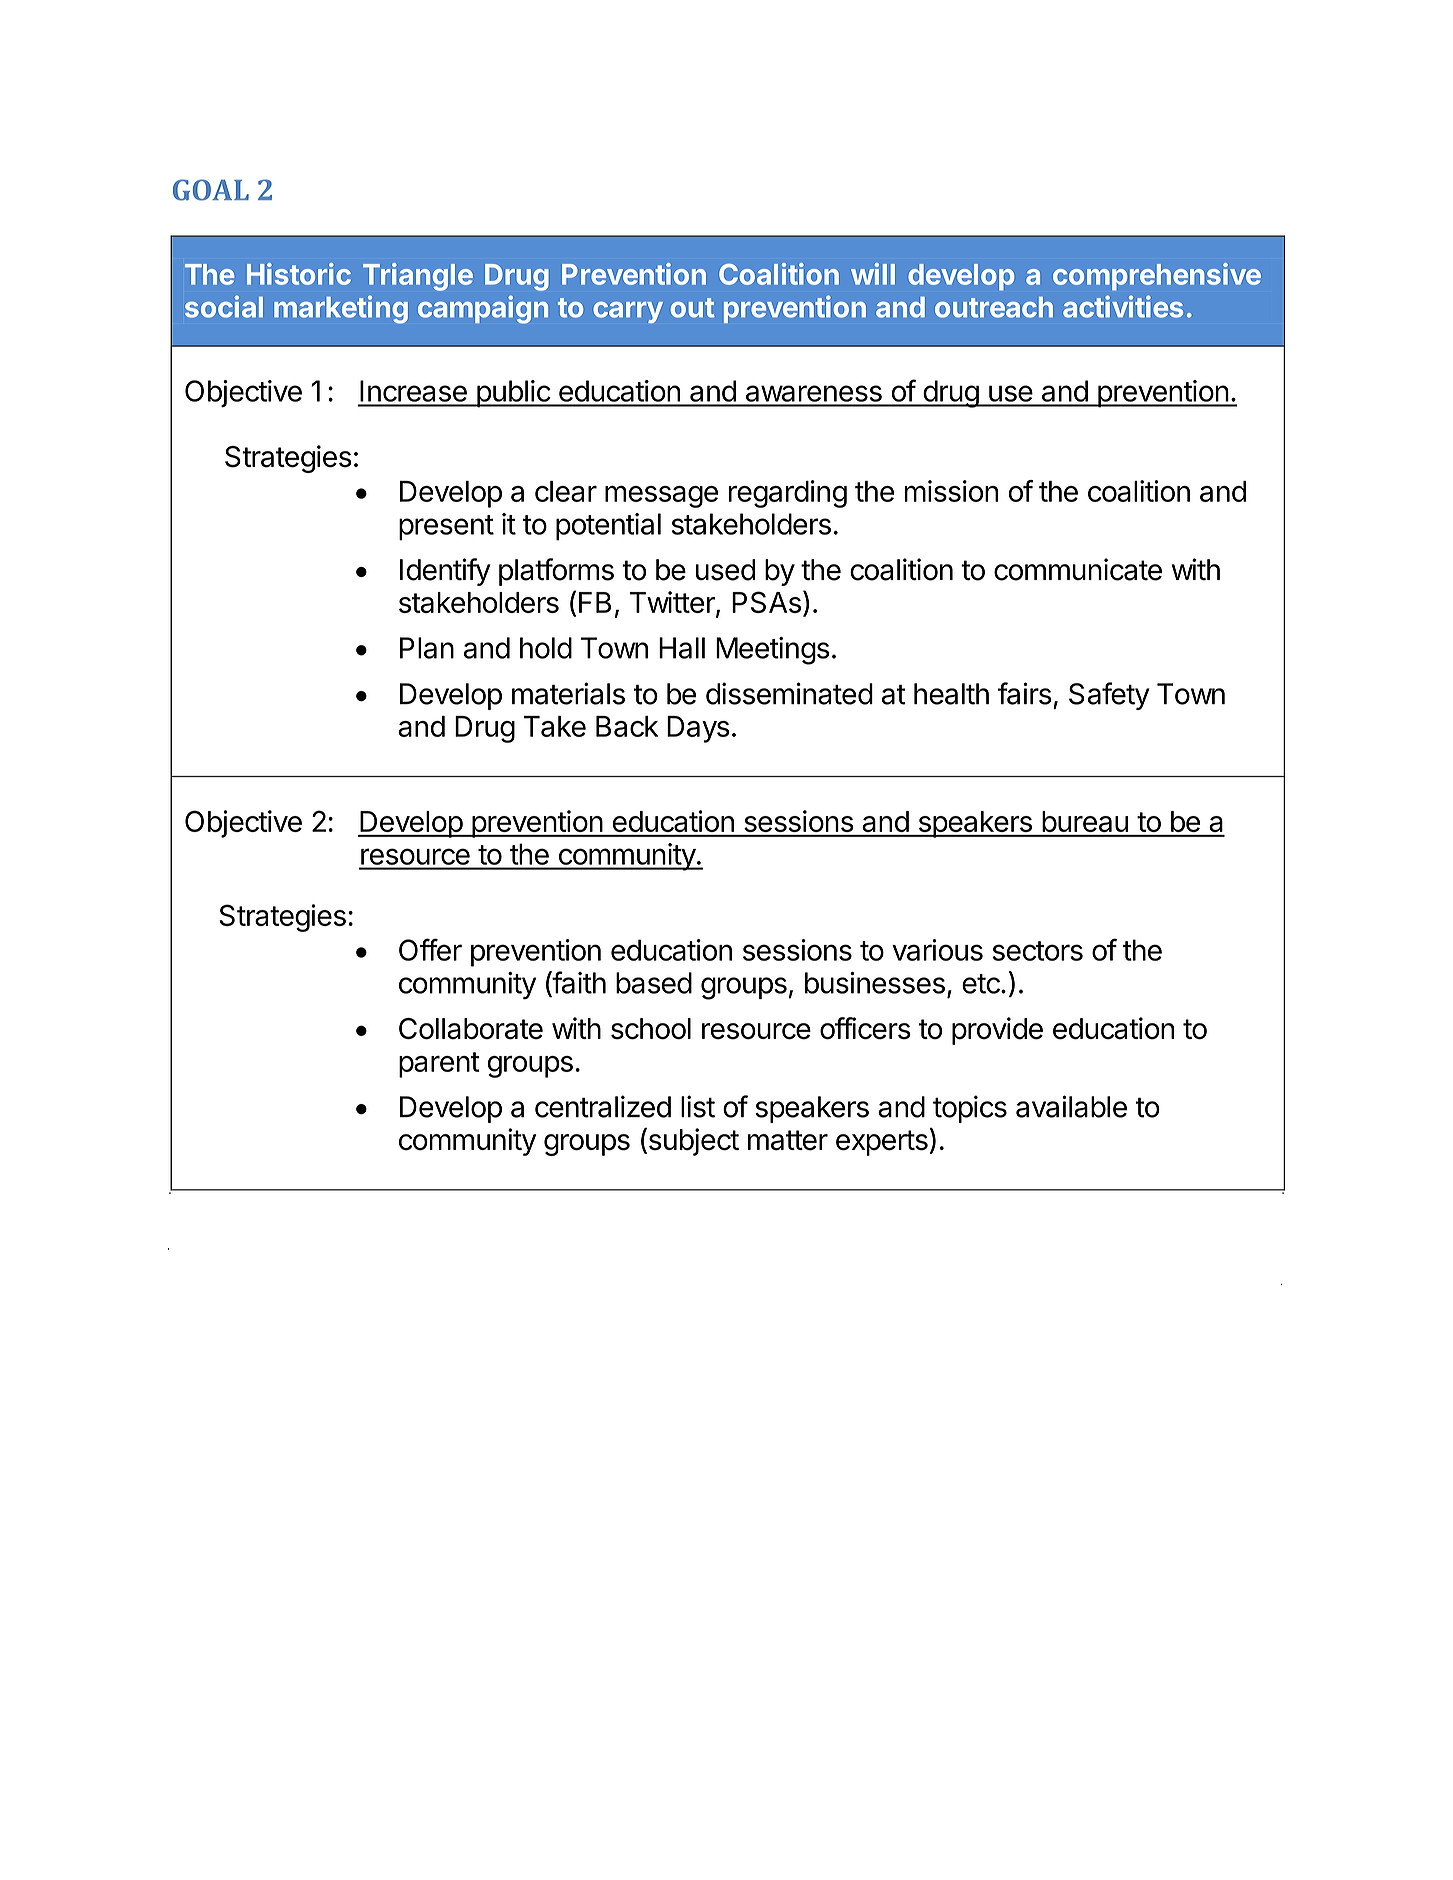 The width and height of the screenshot is (1453, 1880). Describe the element at coordinates (628, 312) in the screenshot. I see `carry` at that location.
